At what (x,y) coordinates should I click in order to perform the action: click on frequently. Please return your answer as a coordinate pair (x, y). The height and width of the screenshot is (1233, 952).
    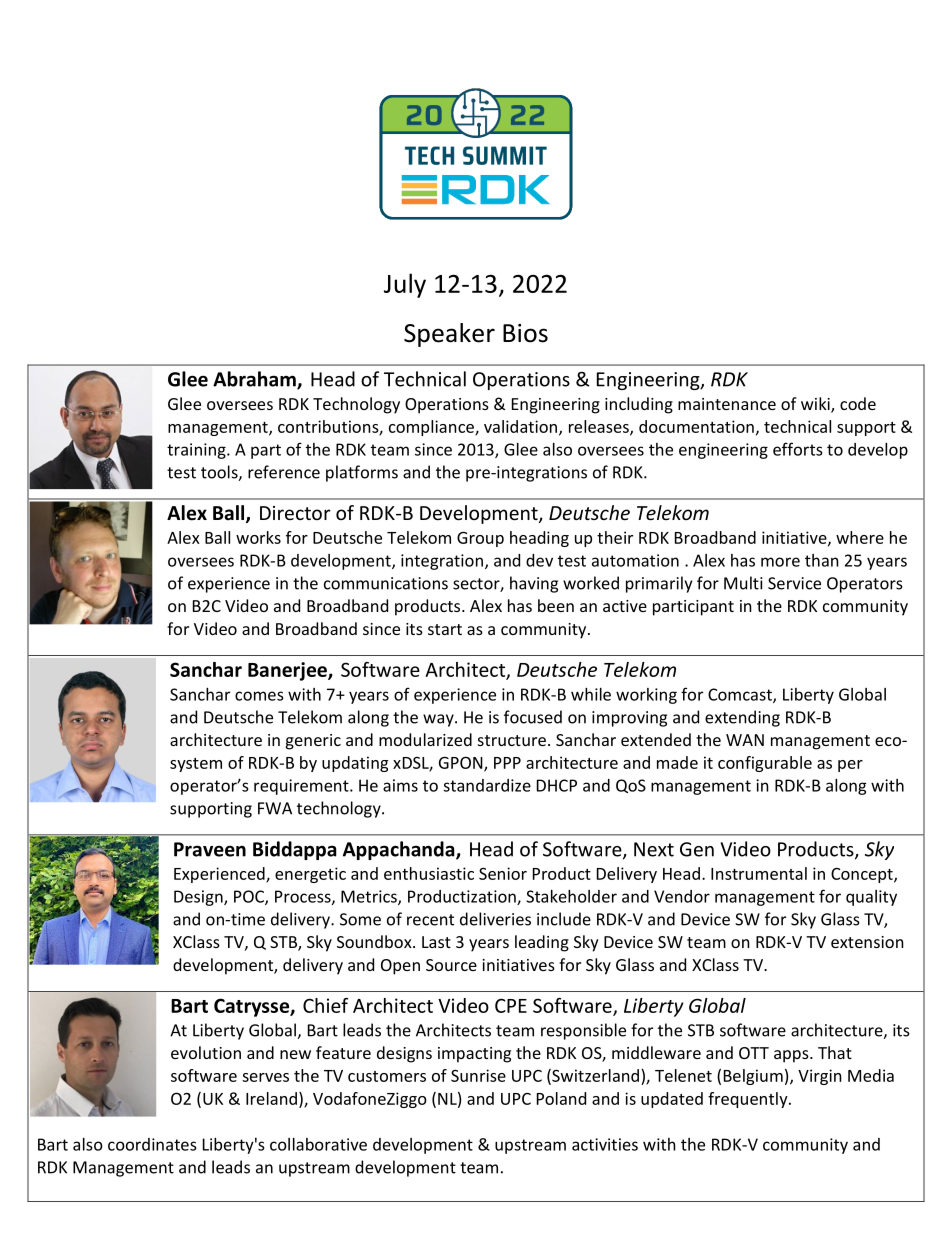
    Looking at the image, I should click on (749, 1100).
